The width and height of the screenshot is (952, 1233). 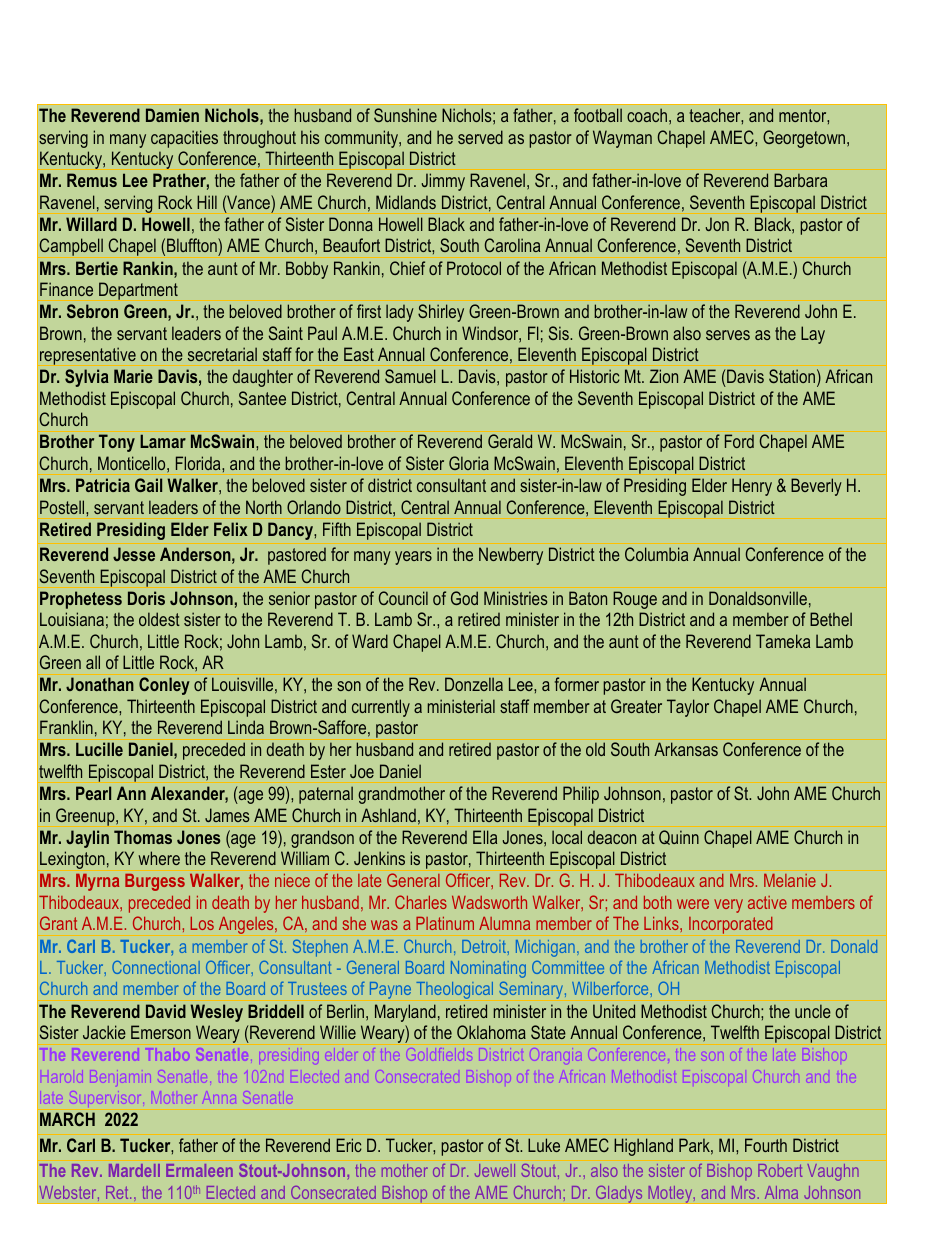 I want to click on Samuel, so click(x=410, y=376).
